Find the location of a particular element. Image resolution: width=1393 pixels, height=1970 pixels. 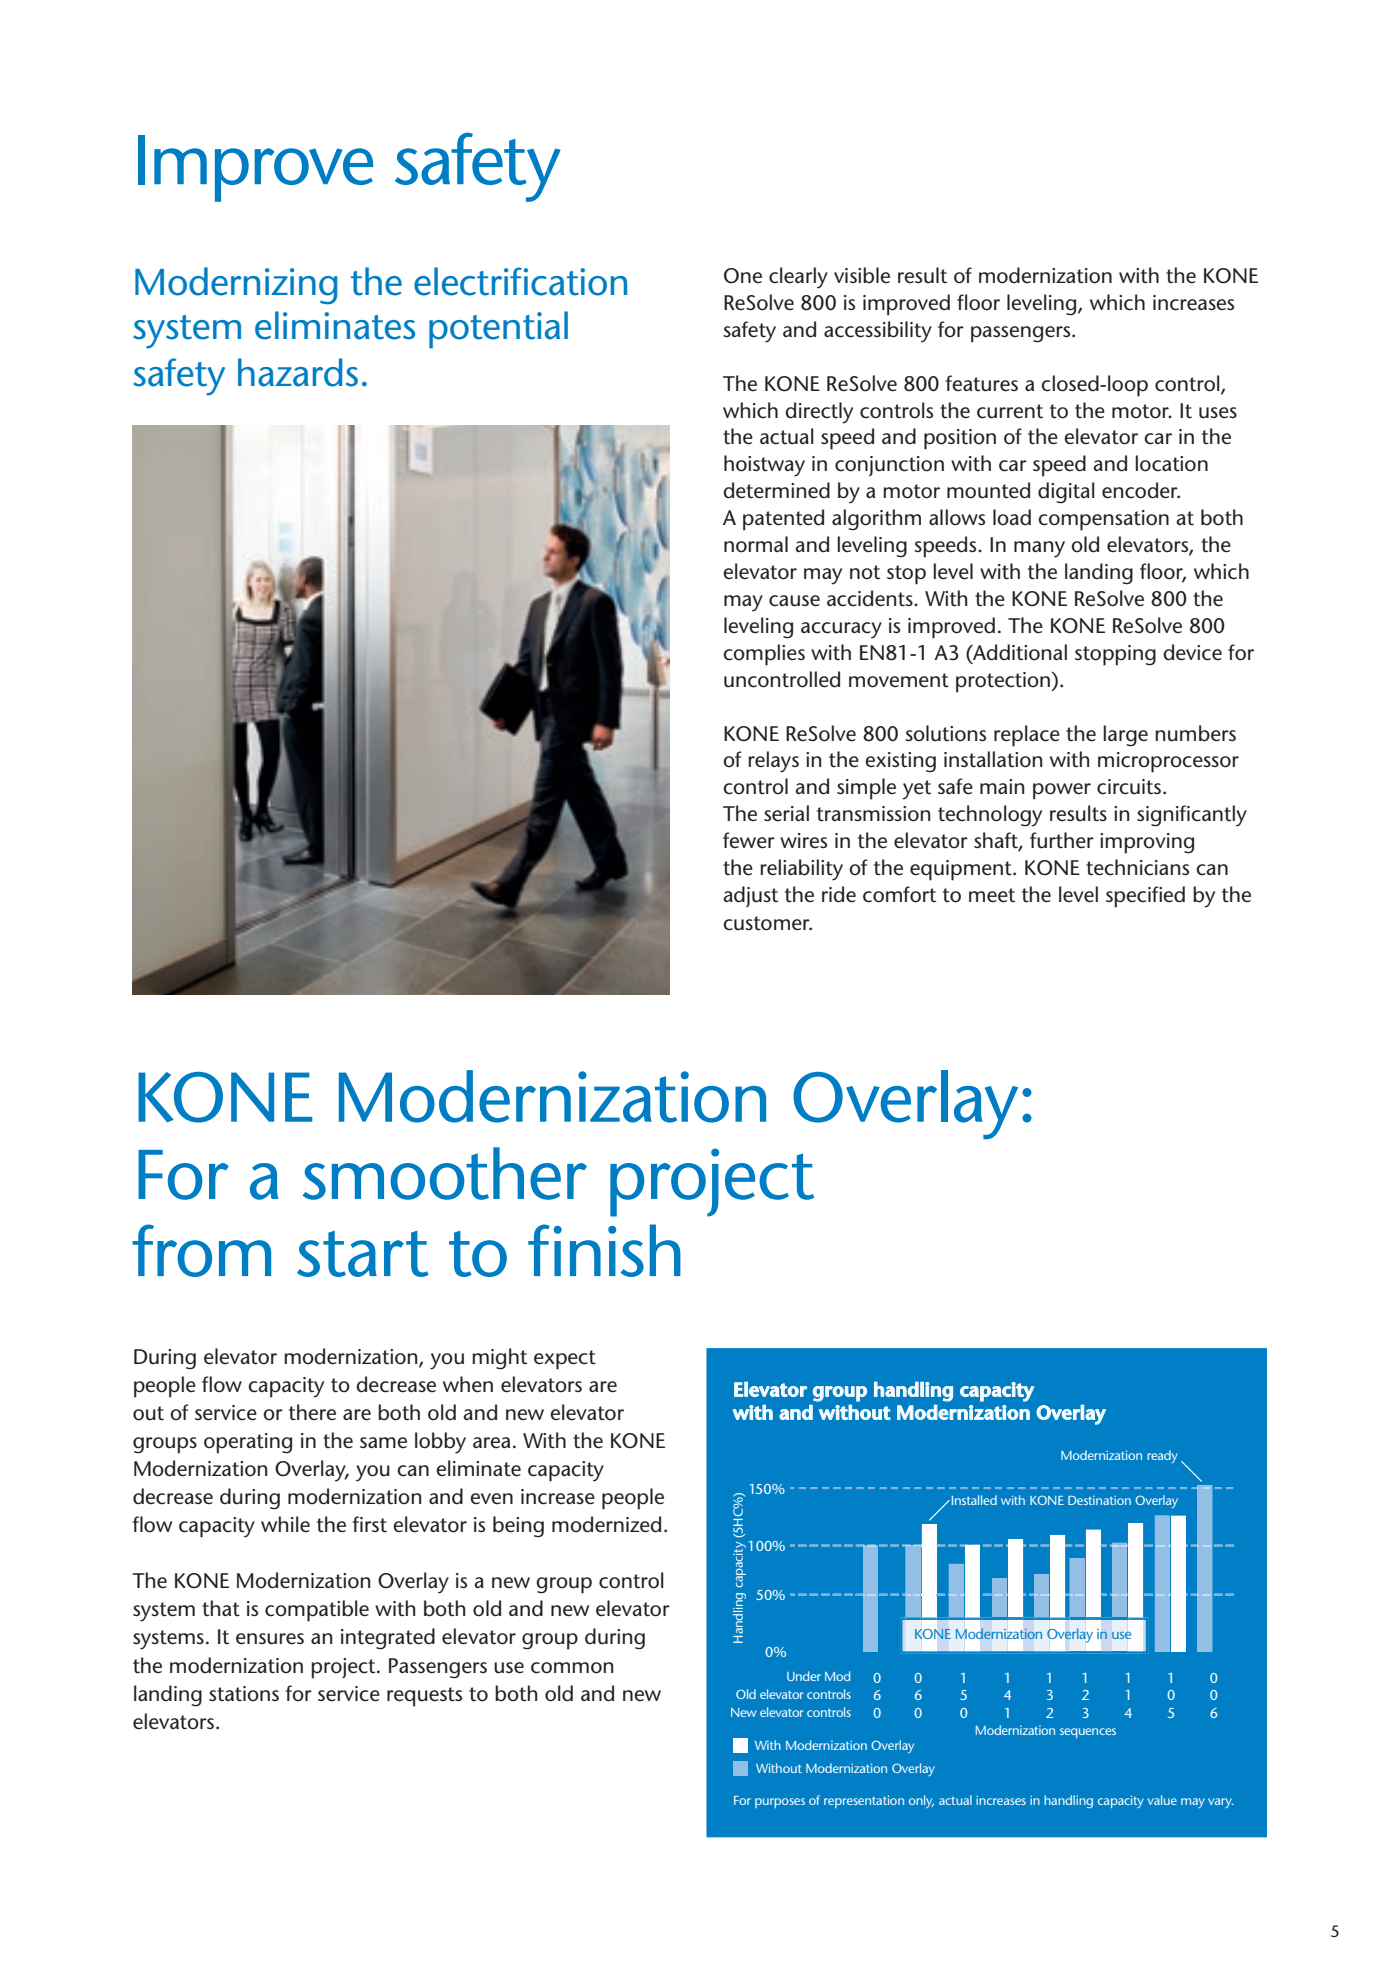

features is located at coordinates (981, 383).
